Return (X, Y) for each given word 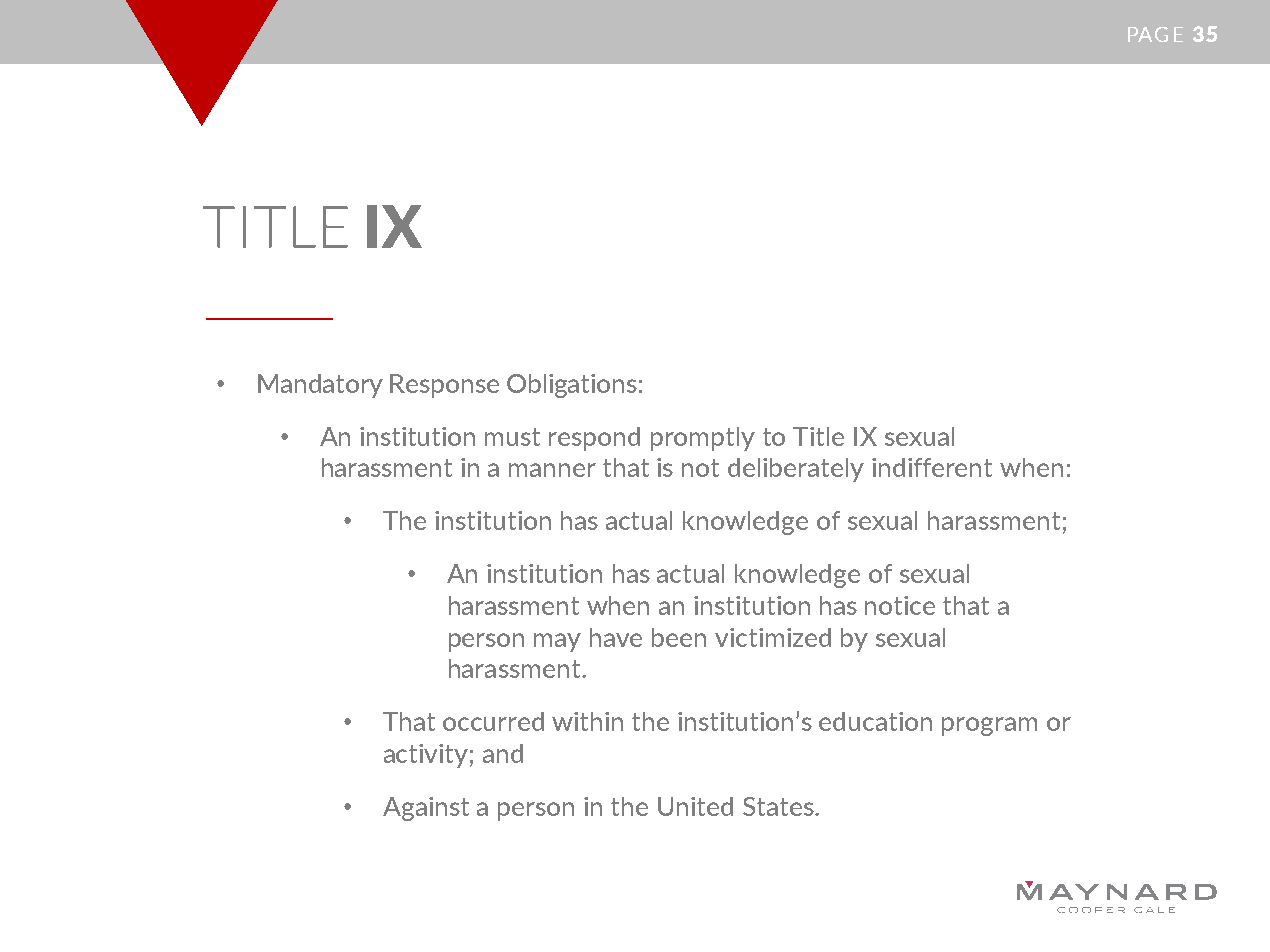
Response (444, 386)
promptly (703, 439)
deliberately (796, 470)
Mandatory (320, 386)
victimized (773, 637)
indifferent (932, 467)
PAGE (1155, 34)
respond (594, 439)
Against (426, 809)
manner (552, 470)
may (557, 642)
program (989, 726)
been (679, 637)
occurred (493, 721)
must (512, 437)
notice (900, 605)
